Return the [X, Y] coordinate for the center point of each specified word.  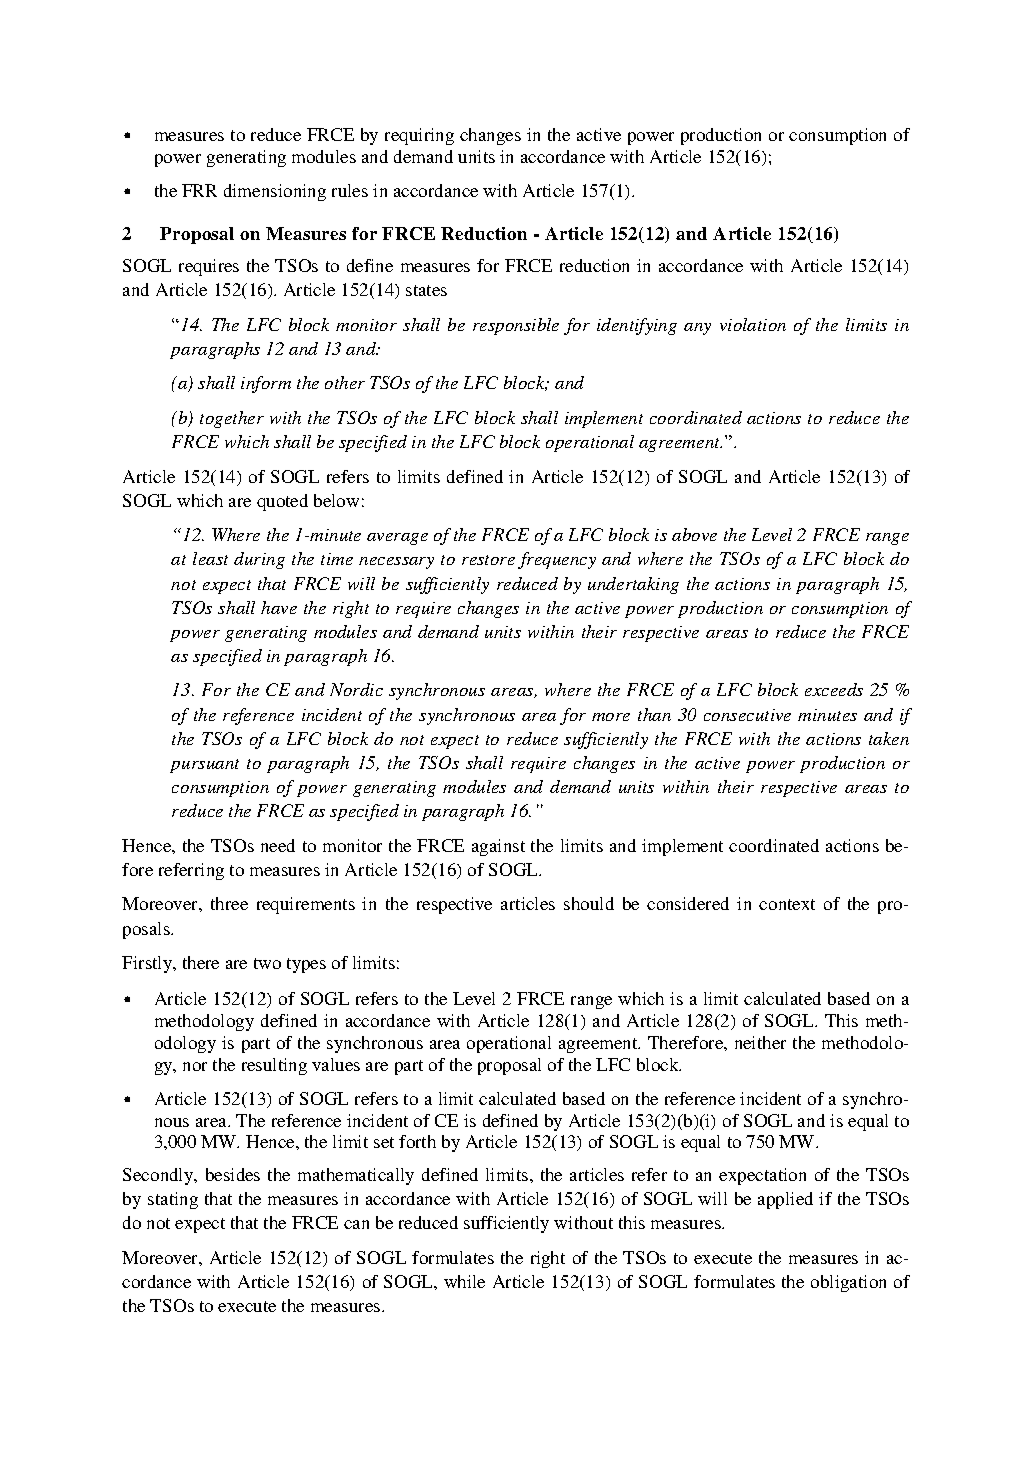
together [232, 419]
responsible [516, 326]
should [589, 903]
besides [233, 1174]
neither [760, 1042]
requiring [419, 136]
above [694, 534]
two [267, 963]
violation [753, 324]
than [654, 714]
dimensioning [275, 192]
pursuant [204, 766]
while [464, 1281]
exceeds [834, 689]
